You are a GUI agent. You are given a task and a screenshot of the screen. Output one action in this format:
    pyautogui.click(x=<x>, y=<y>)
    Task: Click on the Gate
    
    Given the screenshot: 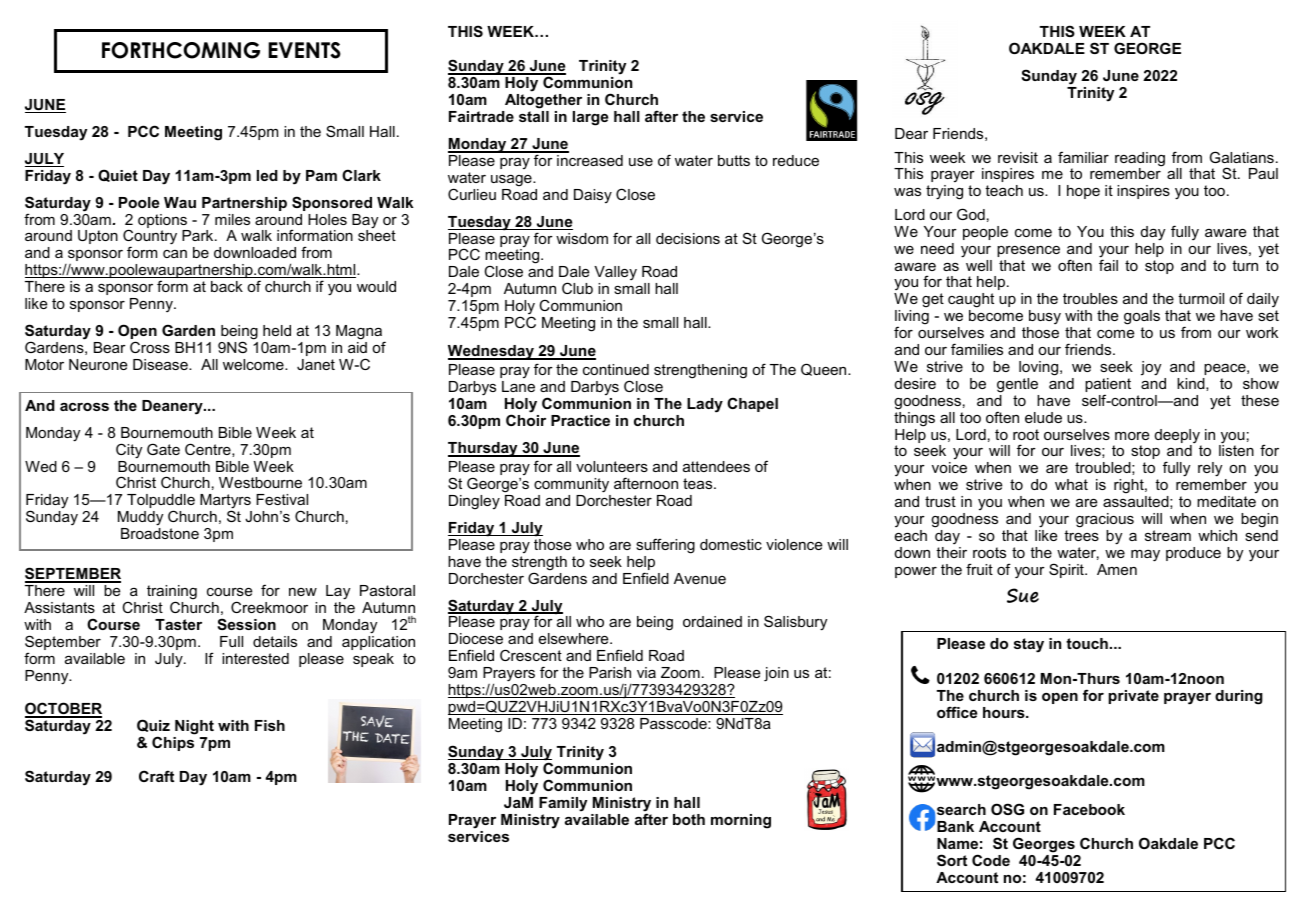 What is the action you would take?
    pyautogui.click(x=163, y=449)
